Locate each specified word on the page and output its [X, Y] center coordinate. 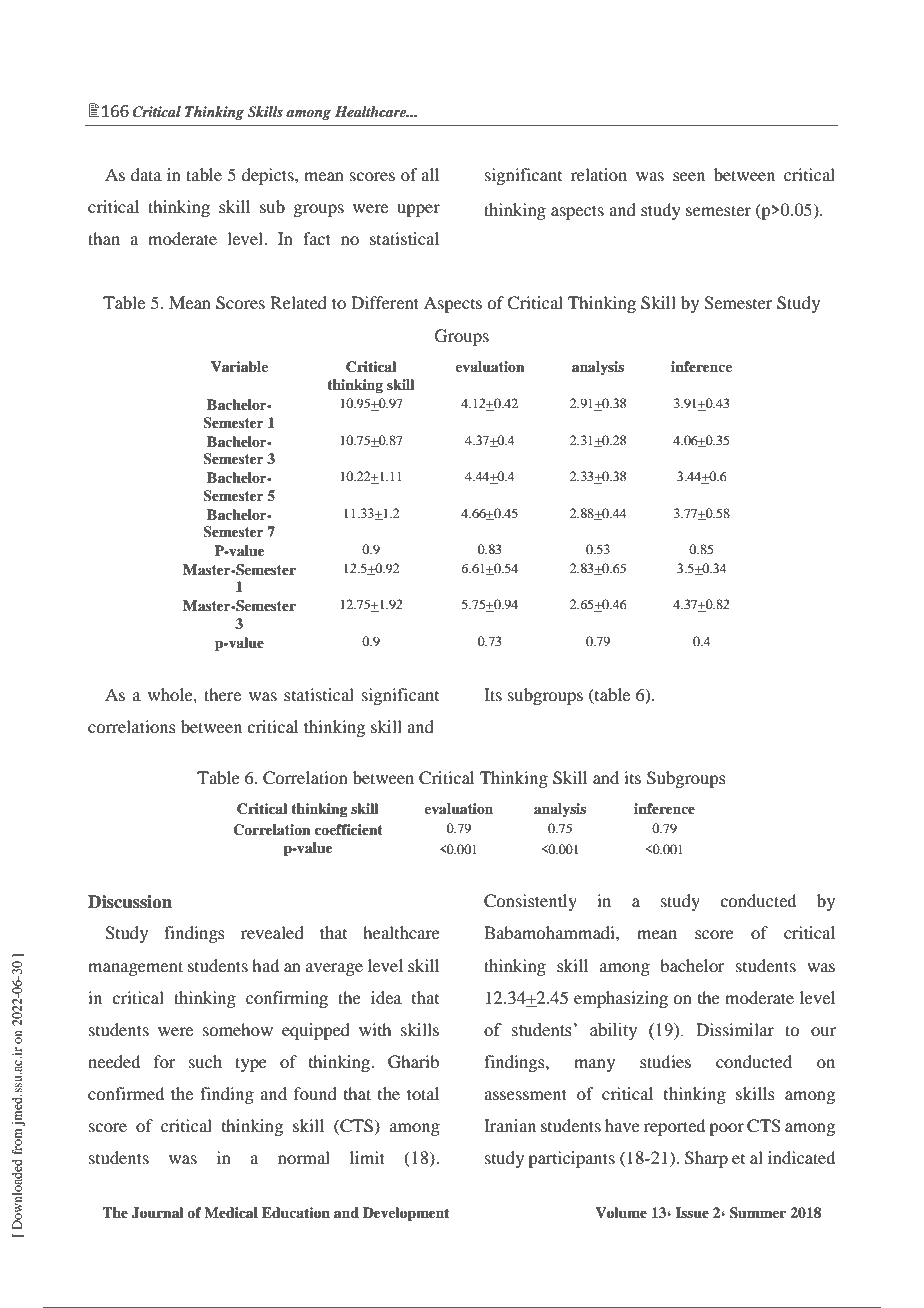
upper [418, 210]
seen [689, 176]
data [146, 174]
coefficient [348, 829]
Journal [158, 1213]
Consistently [530, 902]
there [222, 694]
